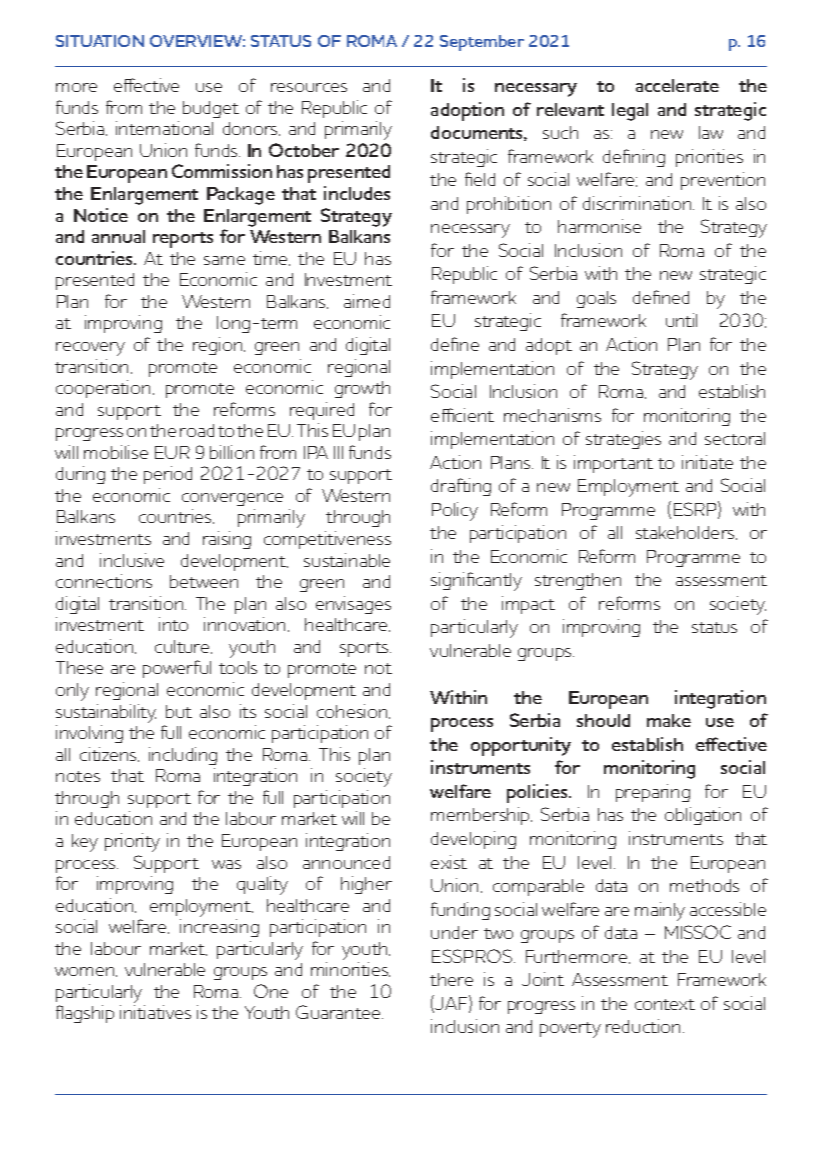 The height and width of the screenshot is (1167, 823). What do you see at coordinates (681, 320) in the screenshot?
I see `until` at bounding box center [681, 320].
